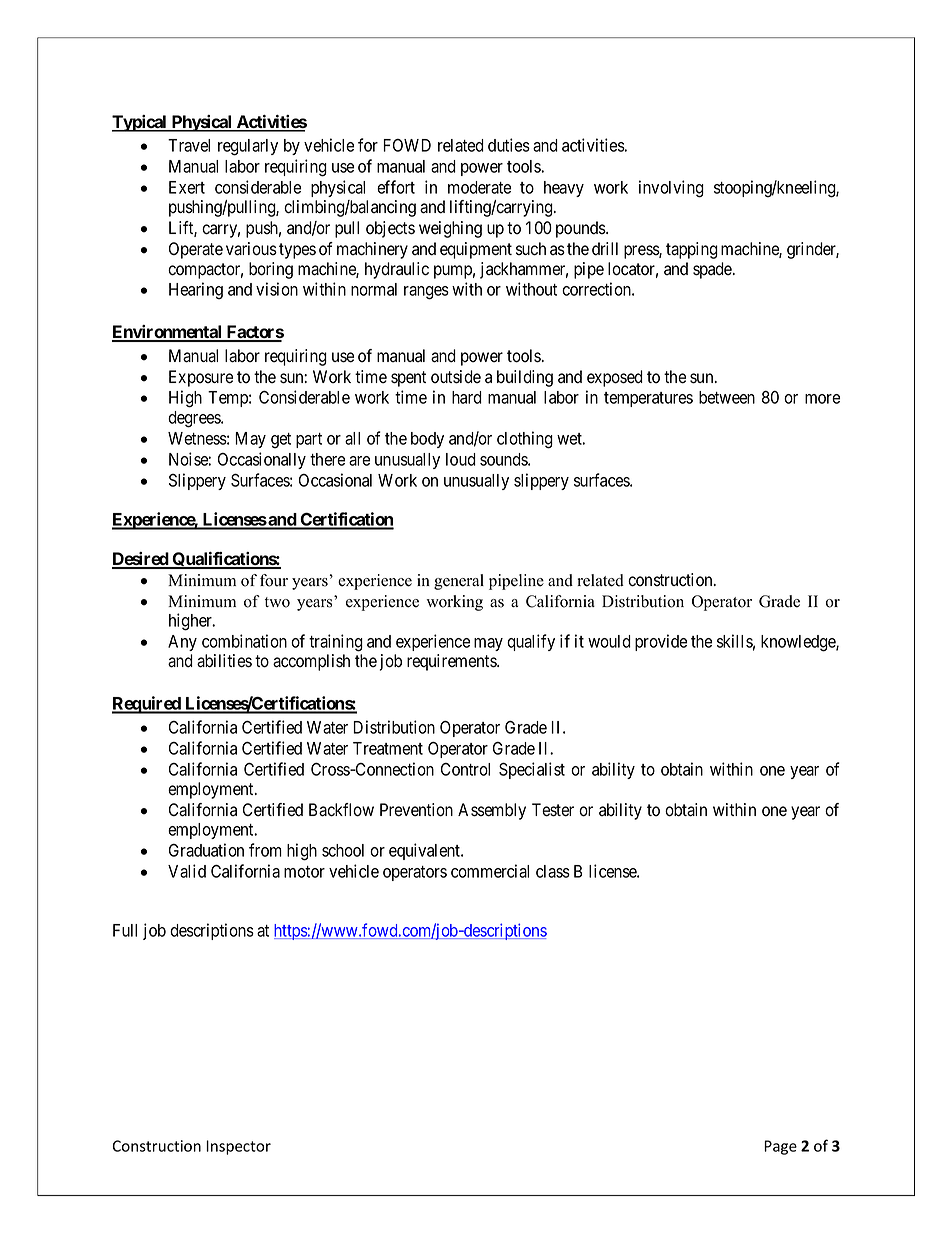  I want to click on Assembly, so click(492, 811).
